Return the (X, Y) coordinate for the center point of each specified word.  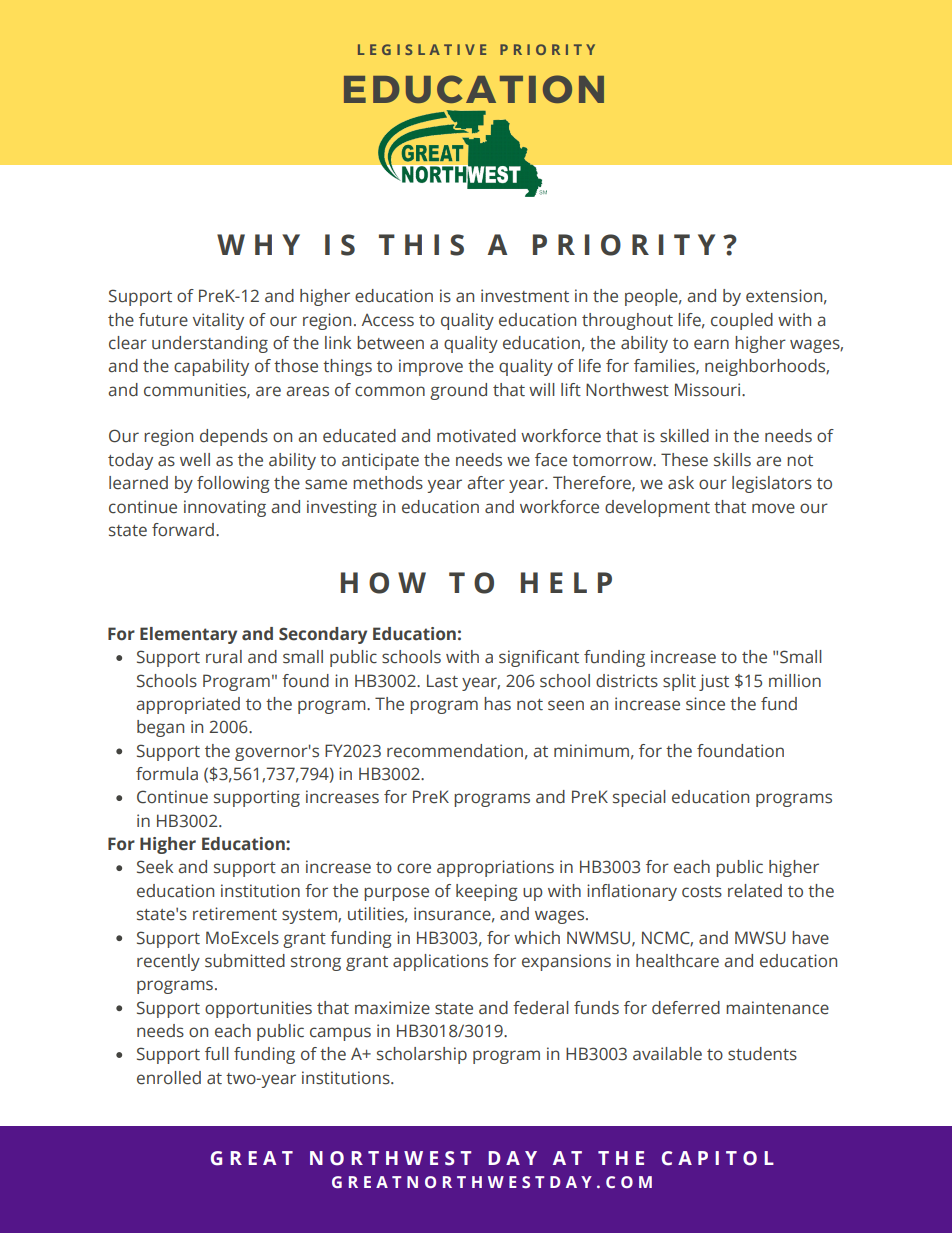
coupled (742, 321)
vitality (218, 321)
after (486, 483)
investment (525, 296)
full (217, 1053)
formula (167, 774)
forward (183, 530)
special (639, 798)
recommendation (455, 751)
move (773, 508)
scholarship (422, 1055)
